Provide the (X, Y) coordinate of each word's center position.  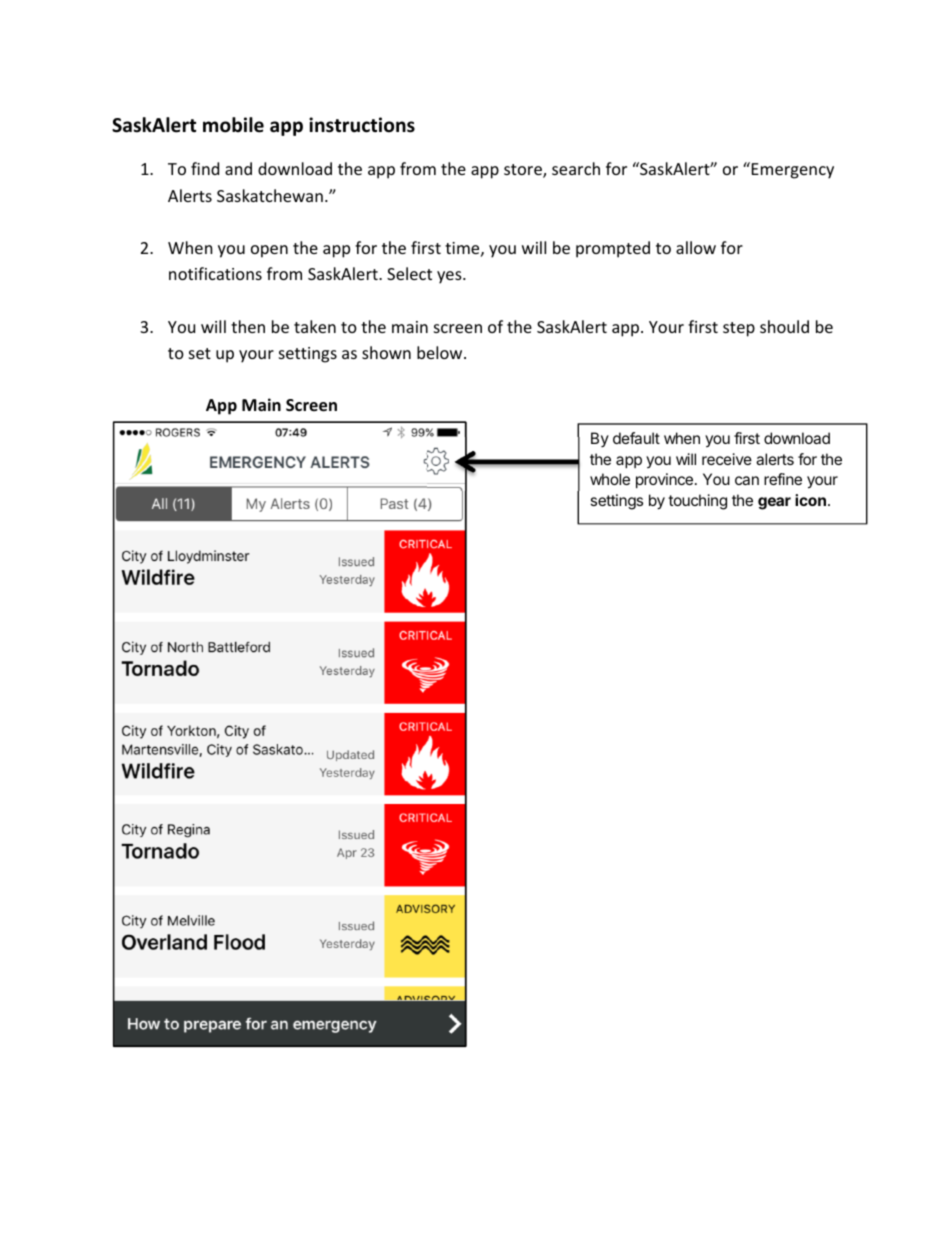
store (524, 171)
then (248, 326)
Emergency (793, 171)
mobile (233, 125)
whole (610, 479)
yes (450, 277)
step (739, 329)
